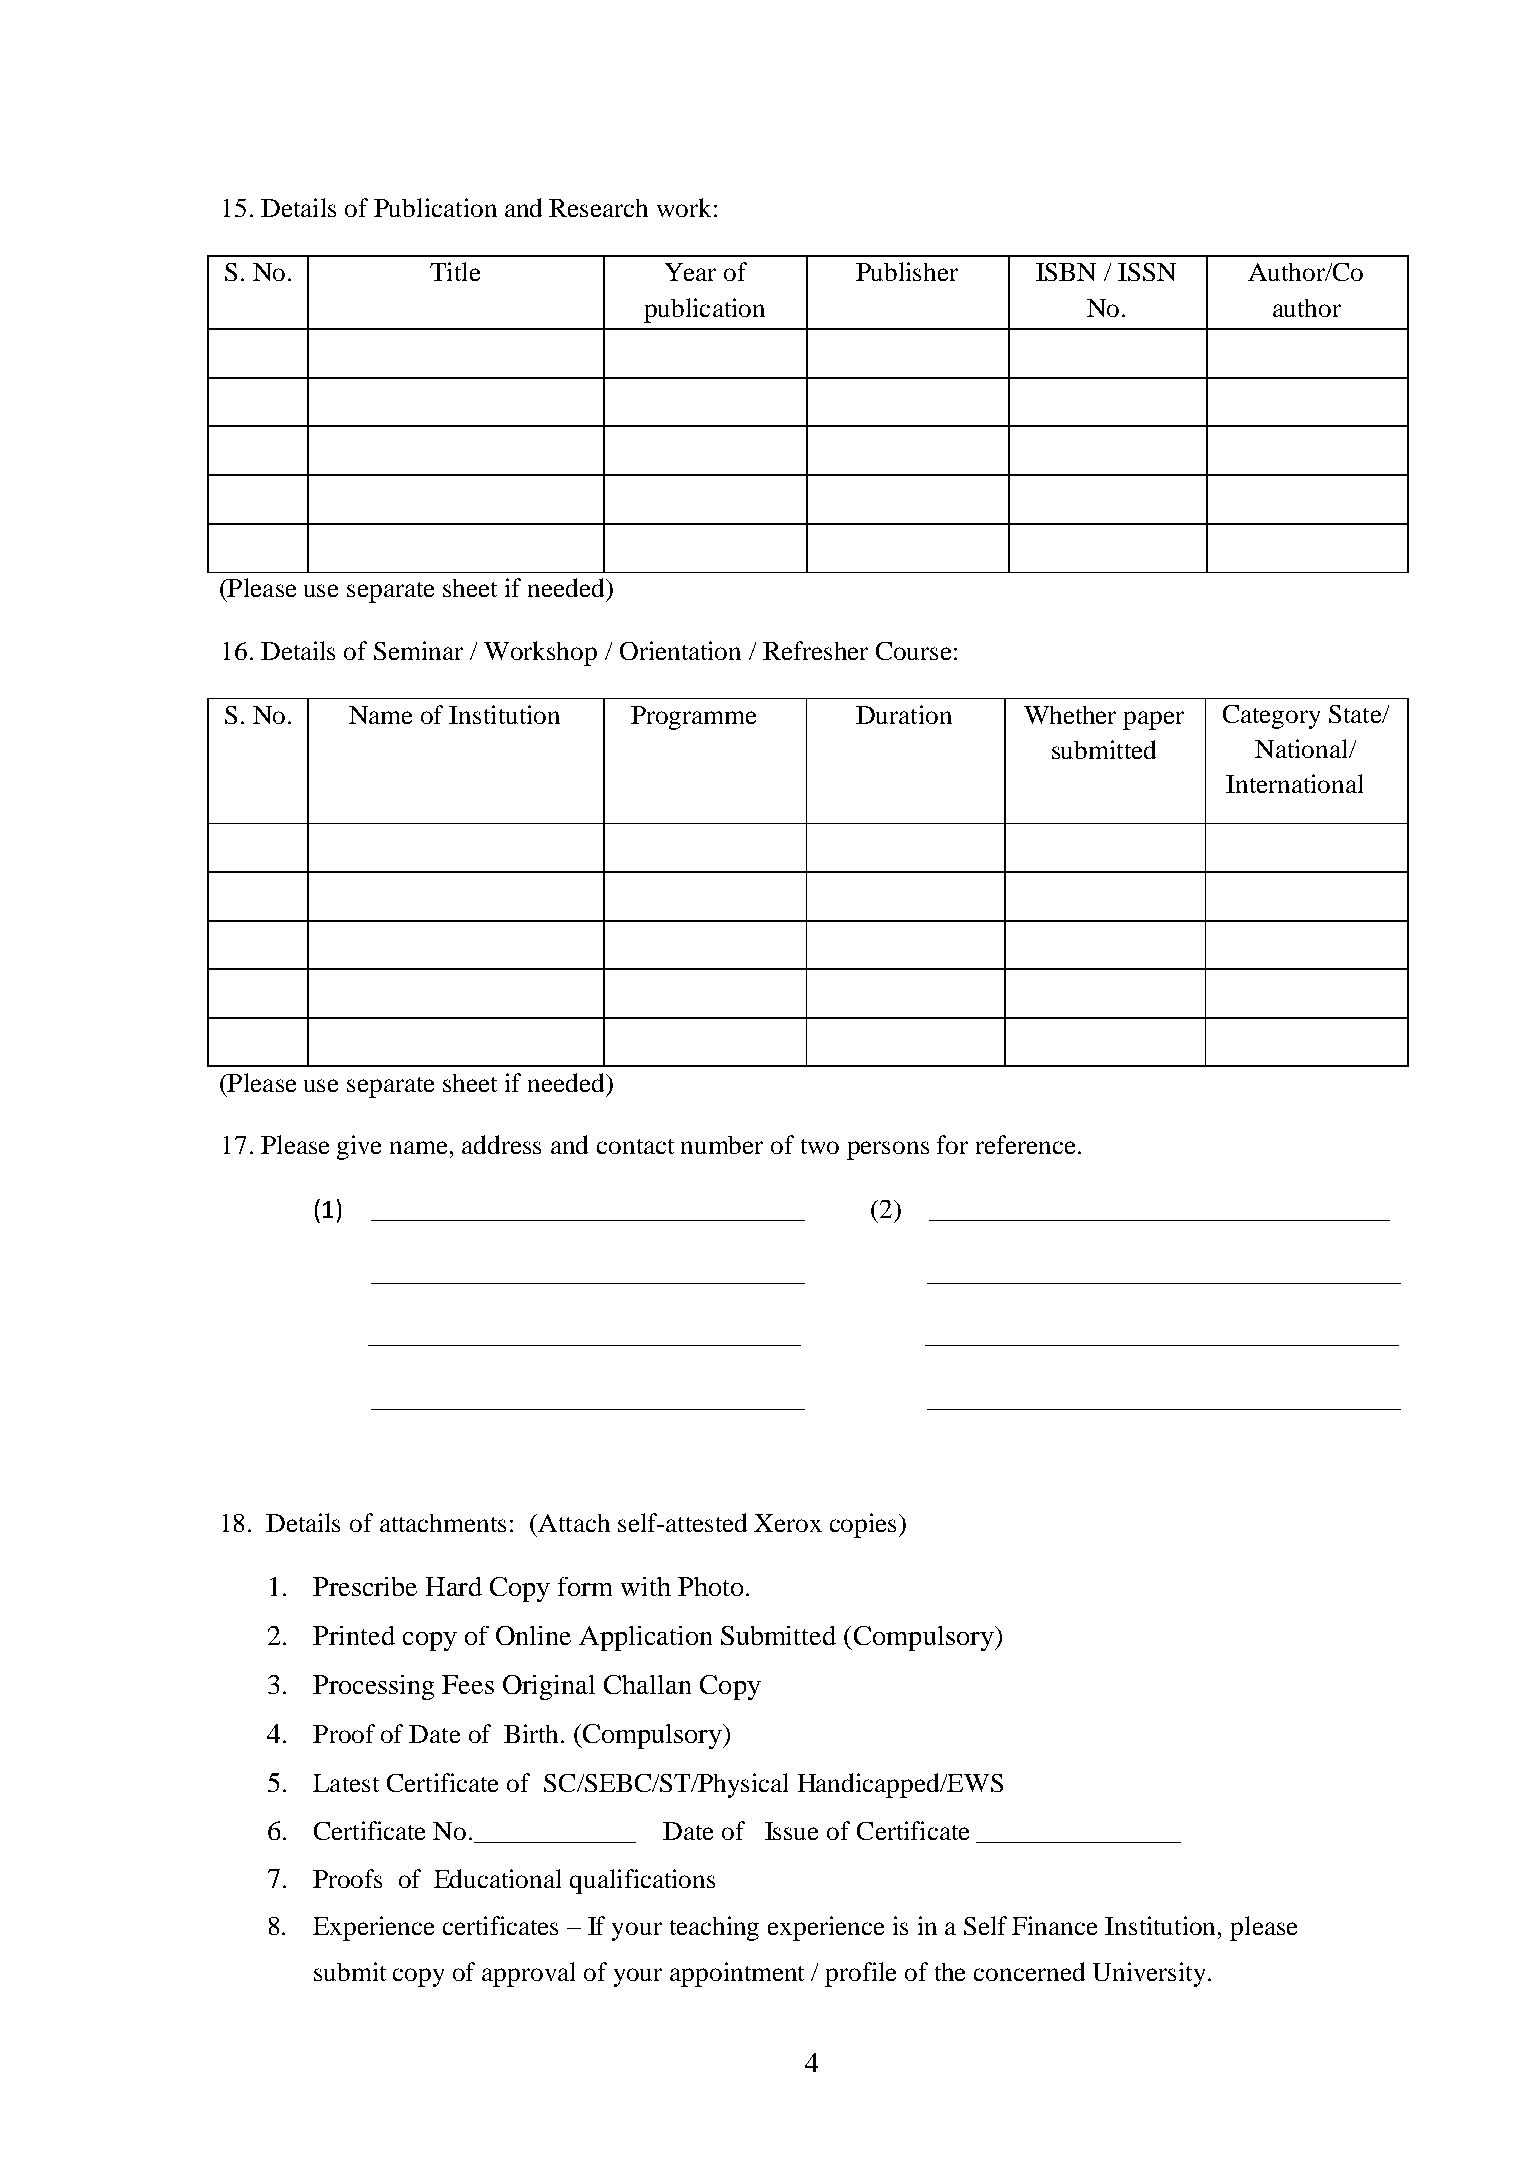 The image size is (1535, 2171). What do you see at coordinates (1147, 272) in the screenshot?
I see `ISSN` at bounding box center [1147, 272].
